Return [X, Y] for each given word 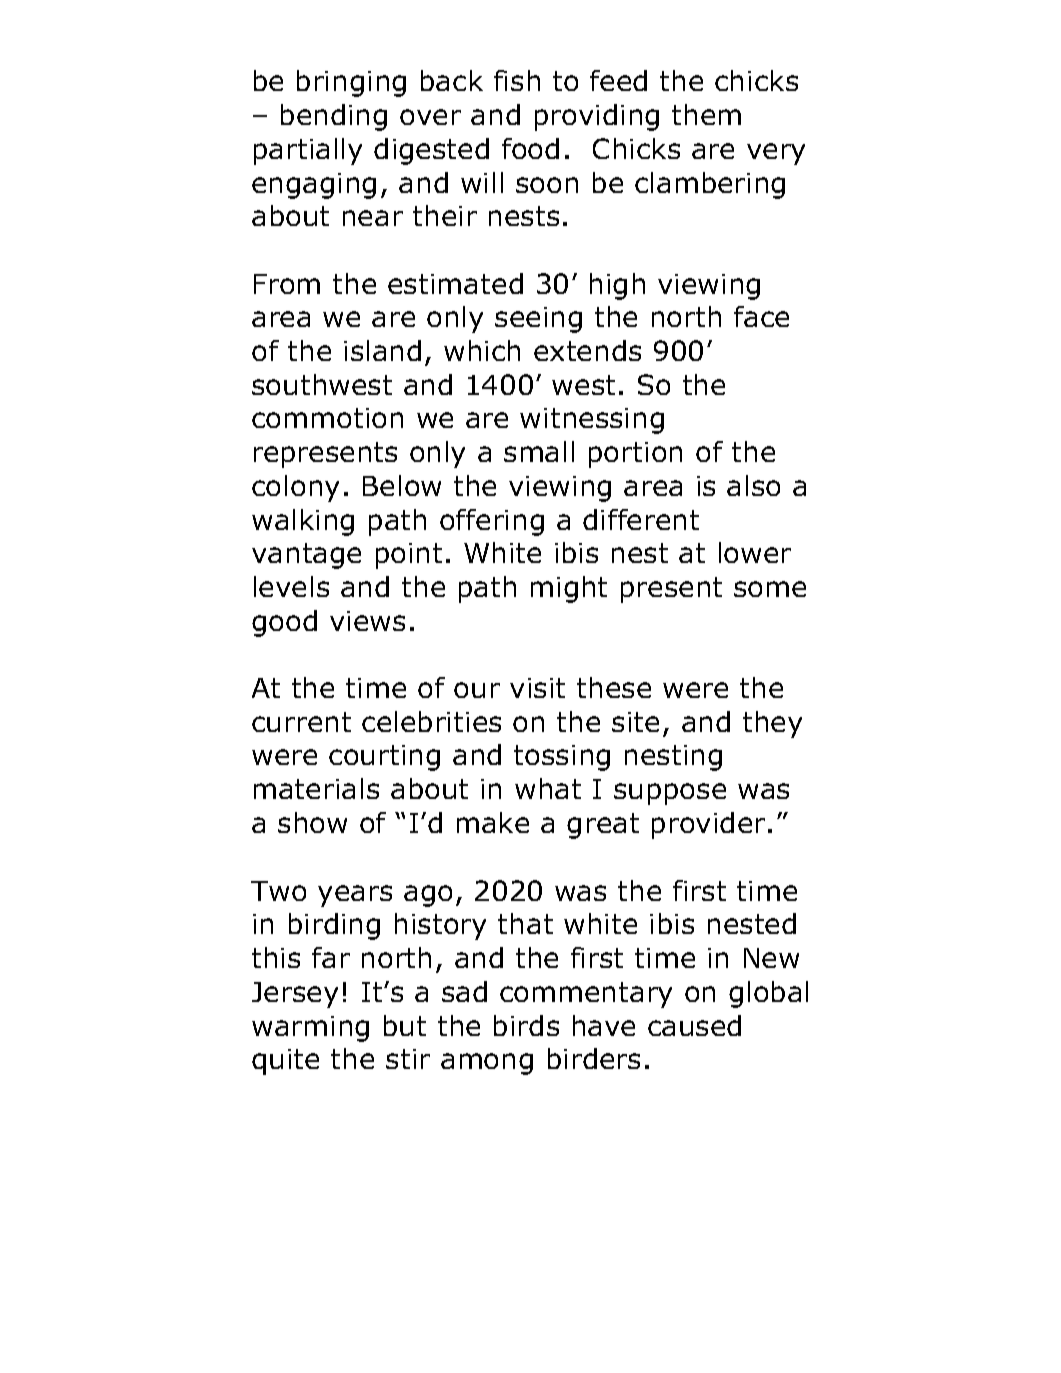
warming [310, 1029]
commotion [327, 418]
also [753, 485]
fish [517, 80]
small [539, 451]
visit [537, 688]
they [772, 724]
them [706, 114]
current [301, 722]
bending [334, 117]
